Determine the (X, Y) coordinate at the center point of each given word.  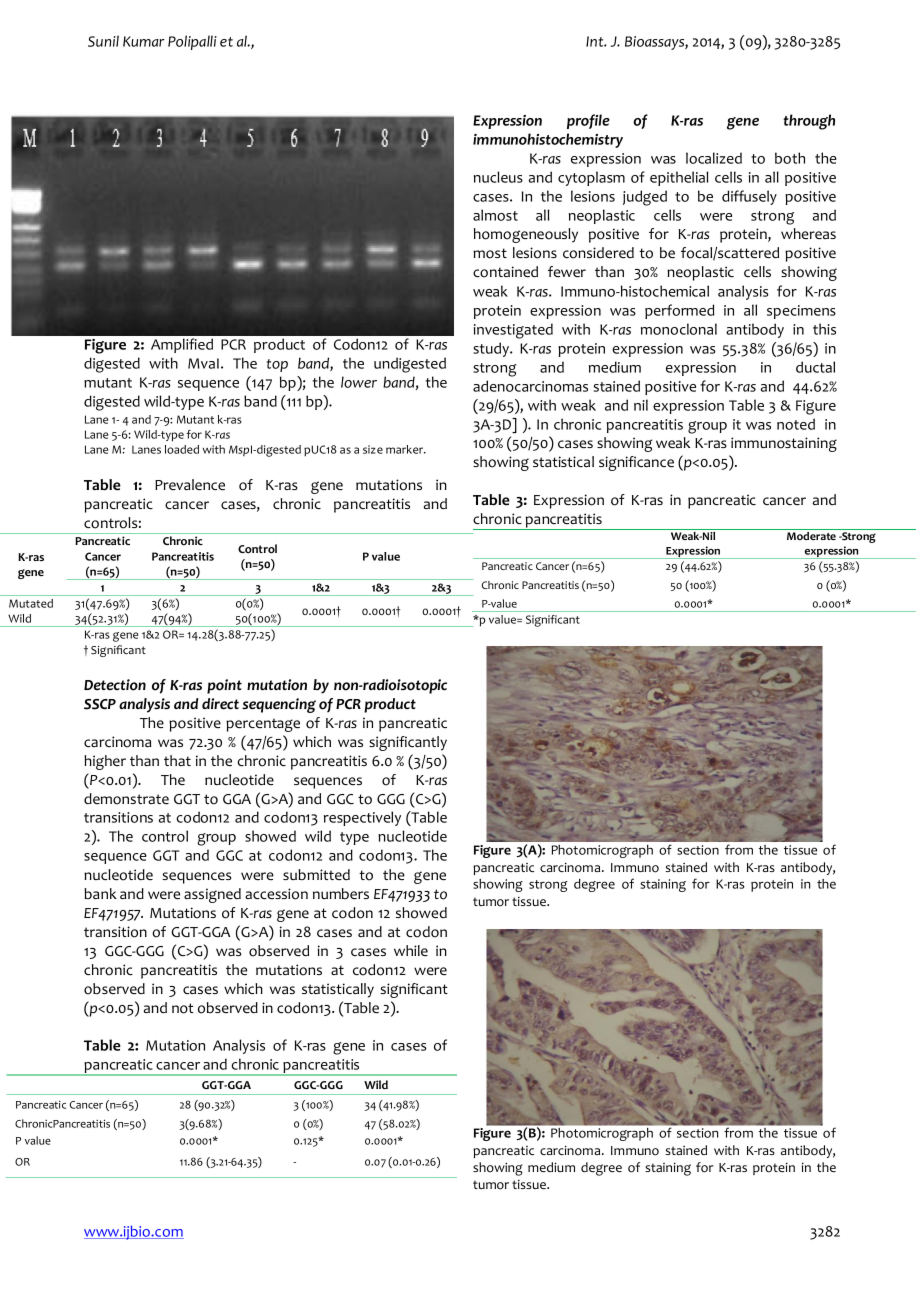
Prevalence (190, 485)
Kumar (144, 41)
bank (100, 893)
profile (588, 121)
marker (406, 449)
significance (636, 463)
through (809, 122)
